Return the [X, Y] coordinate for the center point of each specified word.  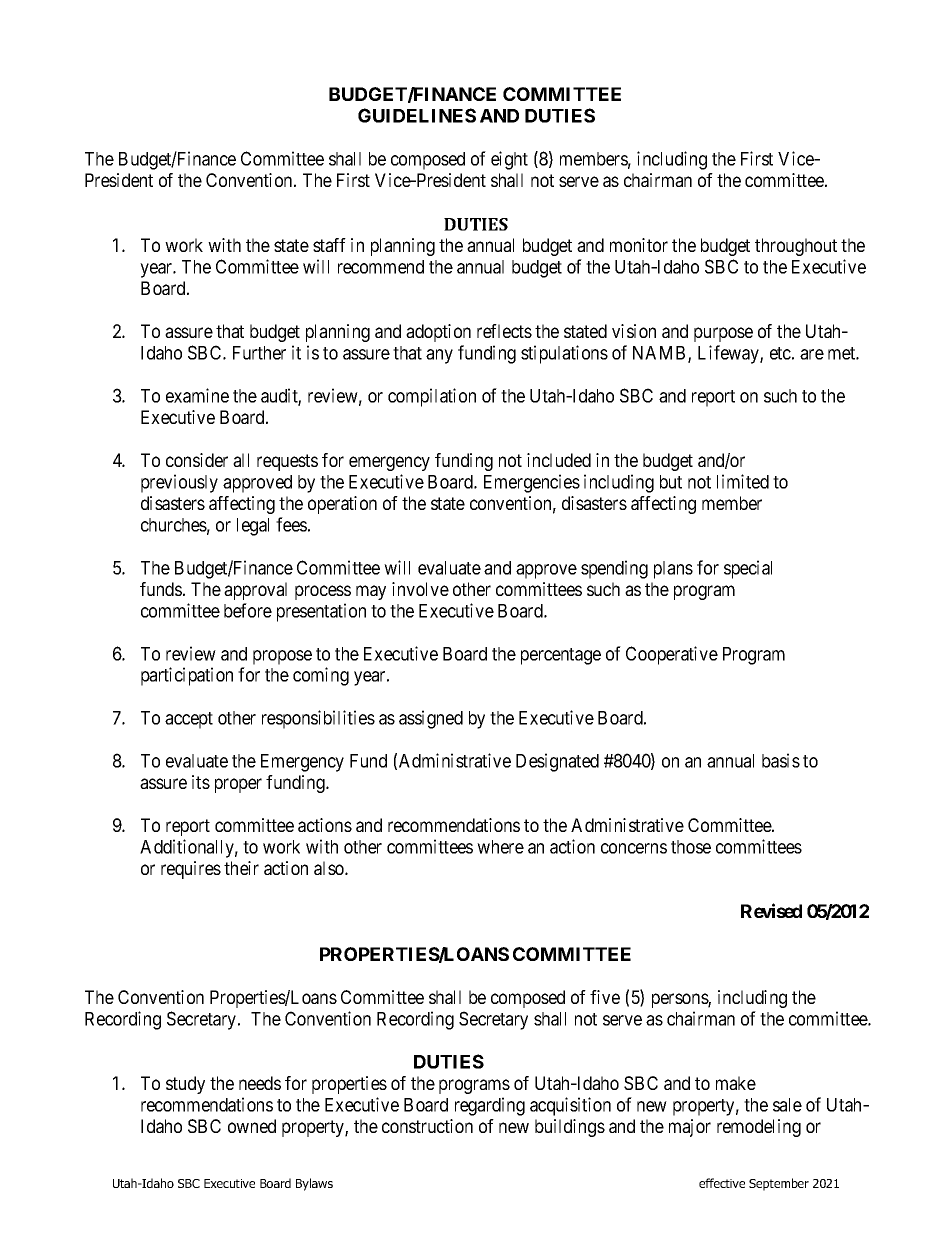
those [691, 847]
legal [253, 527]
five [605, 997]
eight [509, 160]
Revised [771, 910]
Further [259, 353]
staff [329, 245]
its [201, 782]
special [748, 569]
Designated [557, 762]
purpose [723, 334]
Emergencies [532, 483]
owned [252, 1126]
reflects [504, 331]
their [241, 868]
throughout [796, 247]
